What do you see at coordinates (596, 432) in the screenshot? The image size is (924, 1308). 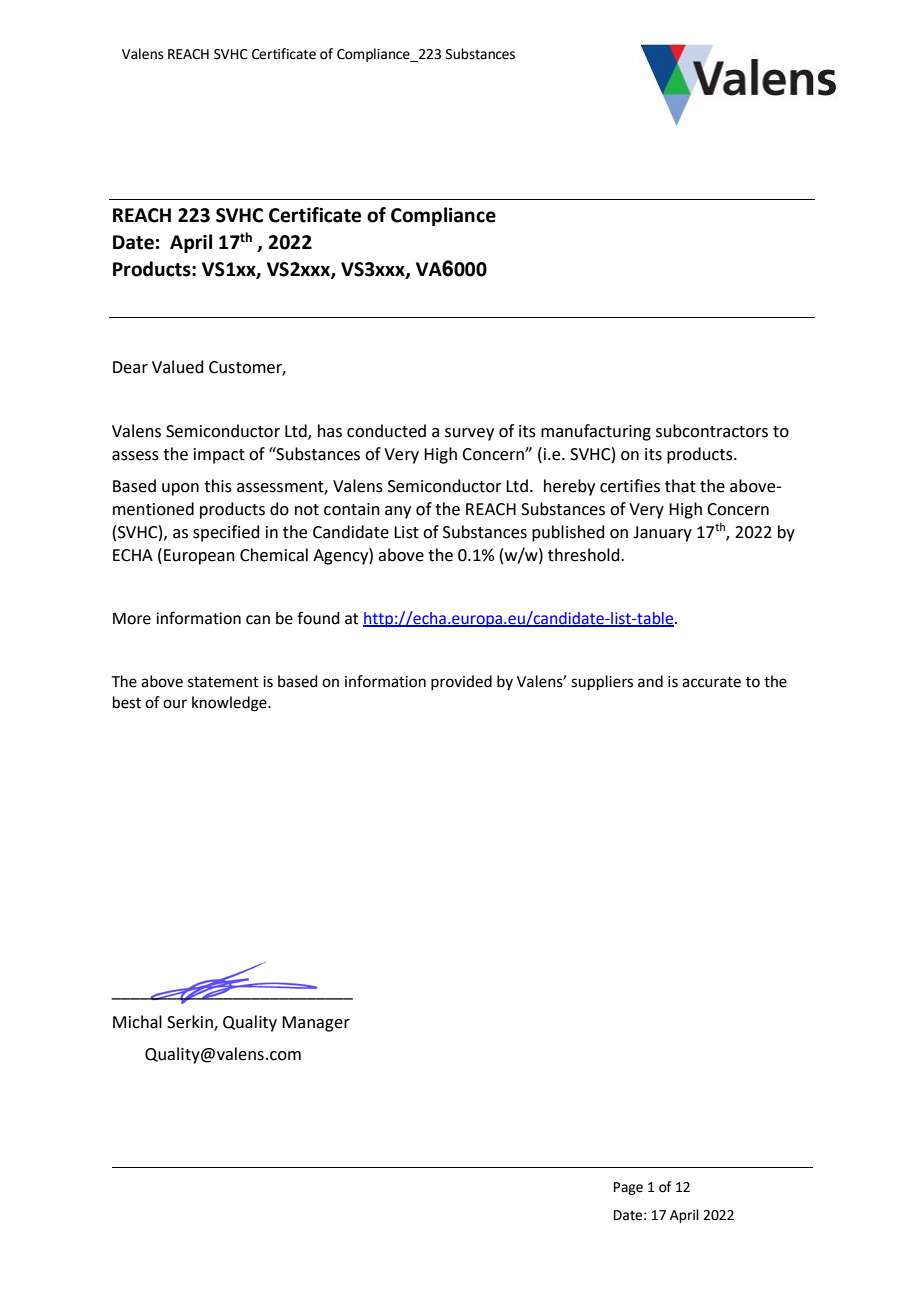 I see `manufacturing` at bounding box center [596, 432].
